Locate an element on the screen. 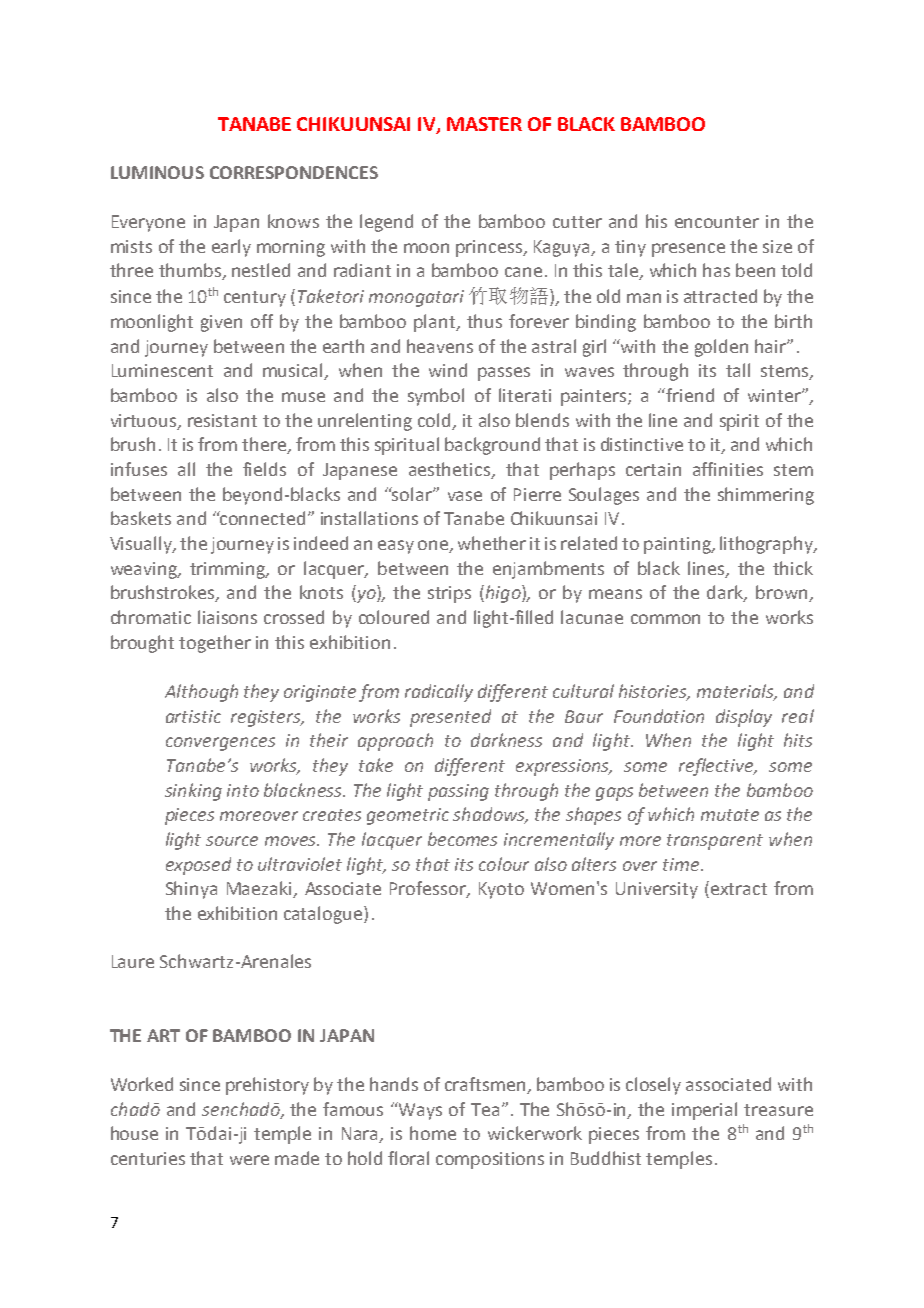 Image resolution: width=924 pixels, height=1308 pixels. imperial is located at coordinates (704, 1111).
